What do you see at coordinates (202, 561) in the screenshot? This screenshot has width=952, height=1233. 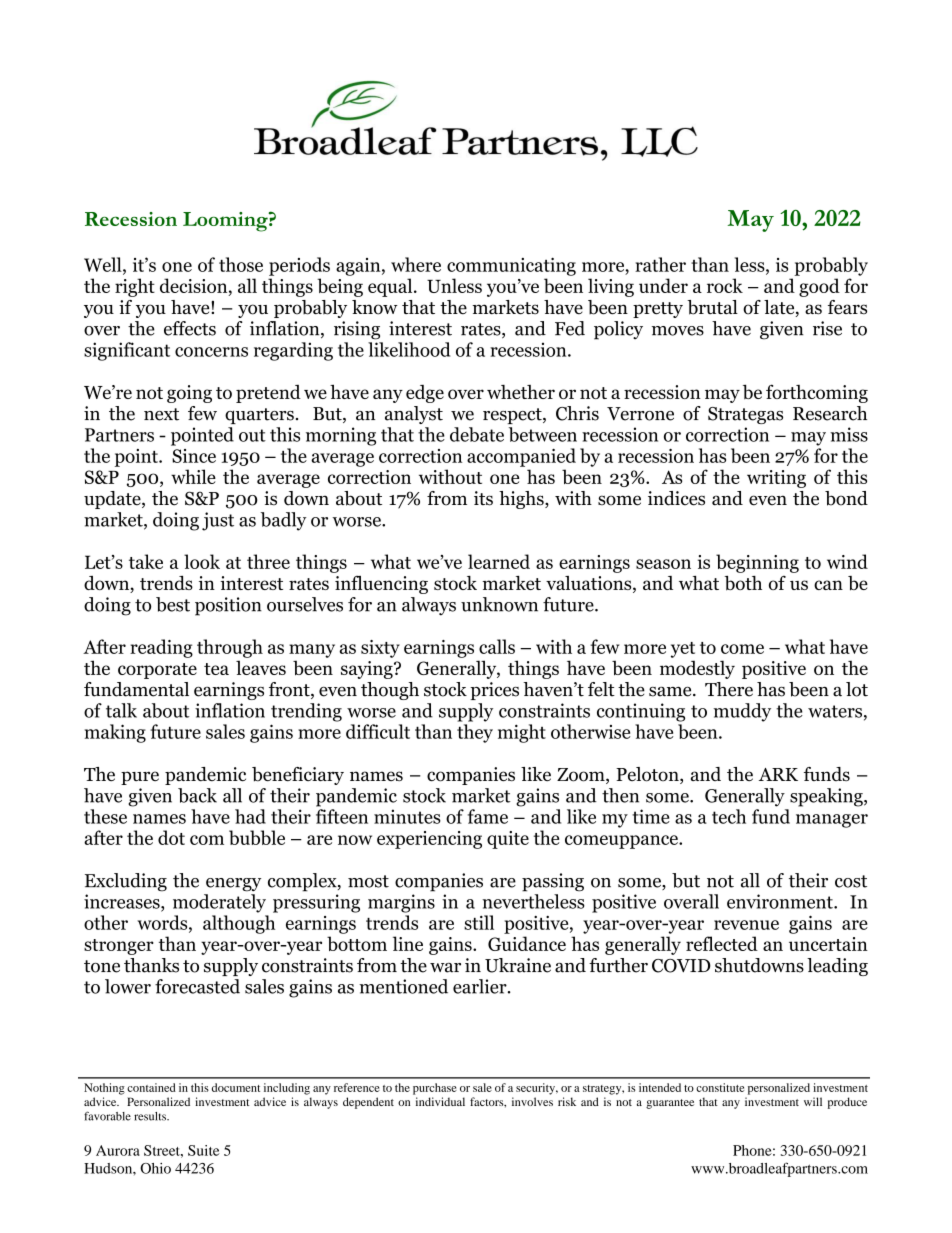 I see `look` at bounding box center [202, 561].
